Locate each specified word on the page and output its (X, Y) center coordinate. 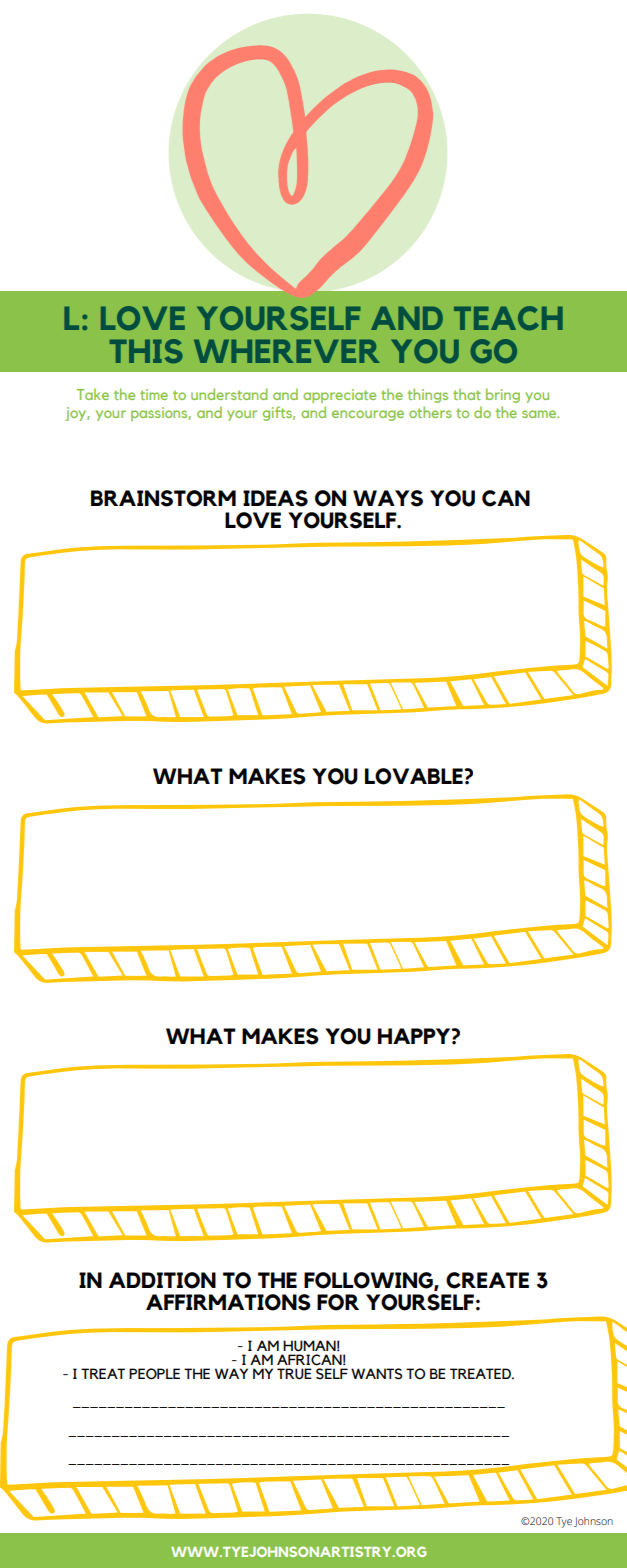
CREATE (487, 1280)
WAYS (388, 498)
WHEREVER (287, 351)
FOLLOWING (369, 1281)
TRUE (294, 1374)
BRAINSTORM (163, 498)
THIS (146, 351)
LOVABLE (415, 776)
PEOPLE (154, 1374)
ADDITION (162, 1280)
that (467, 394)
